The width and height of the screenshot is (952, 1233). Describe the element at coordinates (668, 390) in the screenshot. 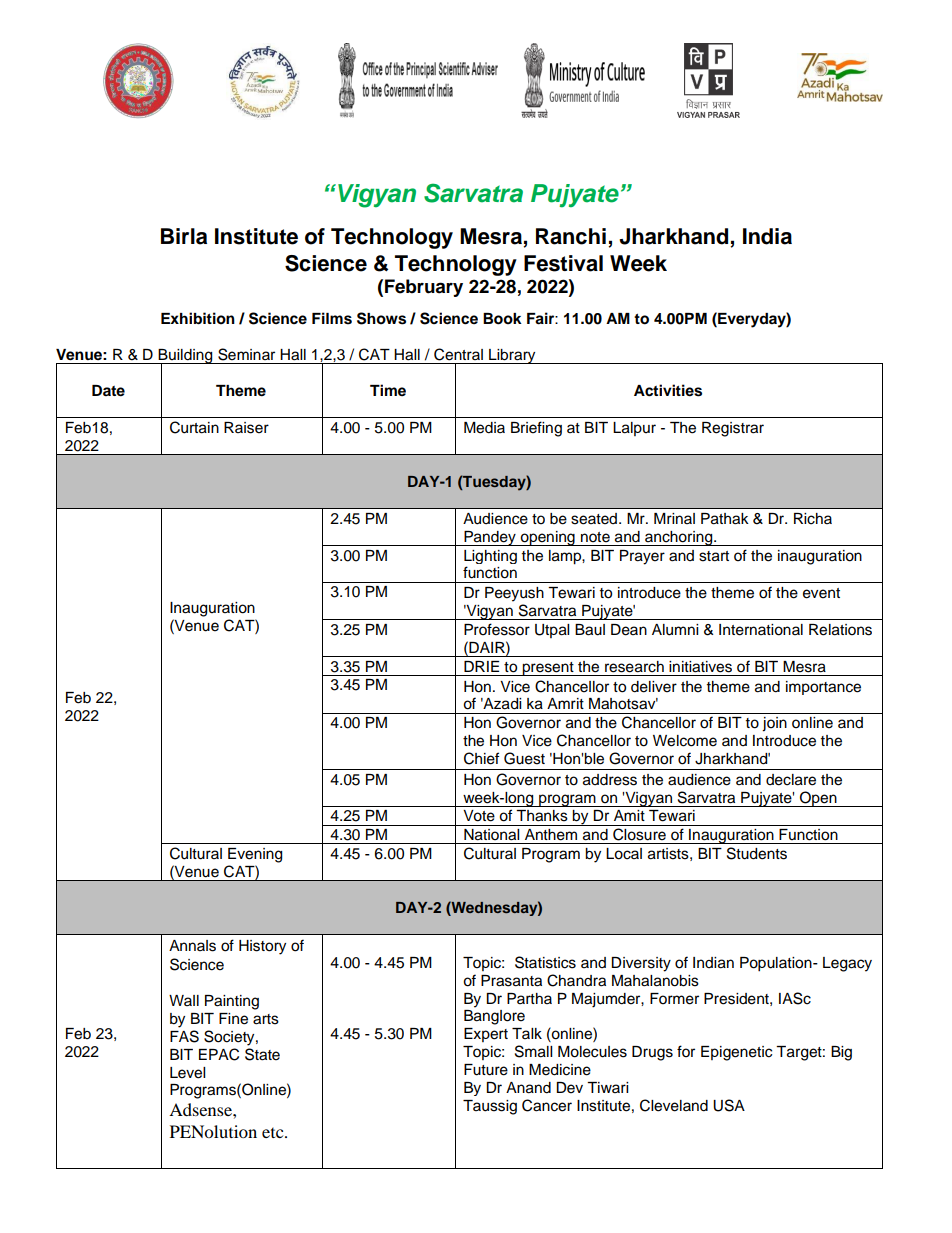

I see `Activities` at that location.
